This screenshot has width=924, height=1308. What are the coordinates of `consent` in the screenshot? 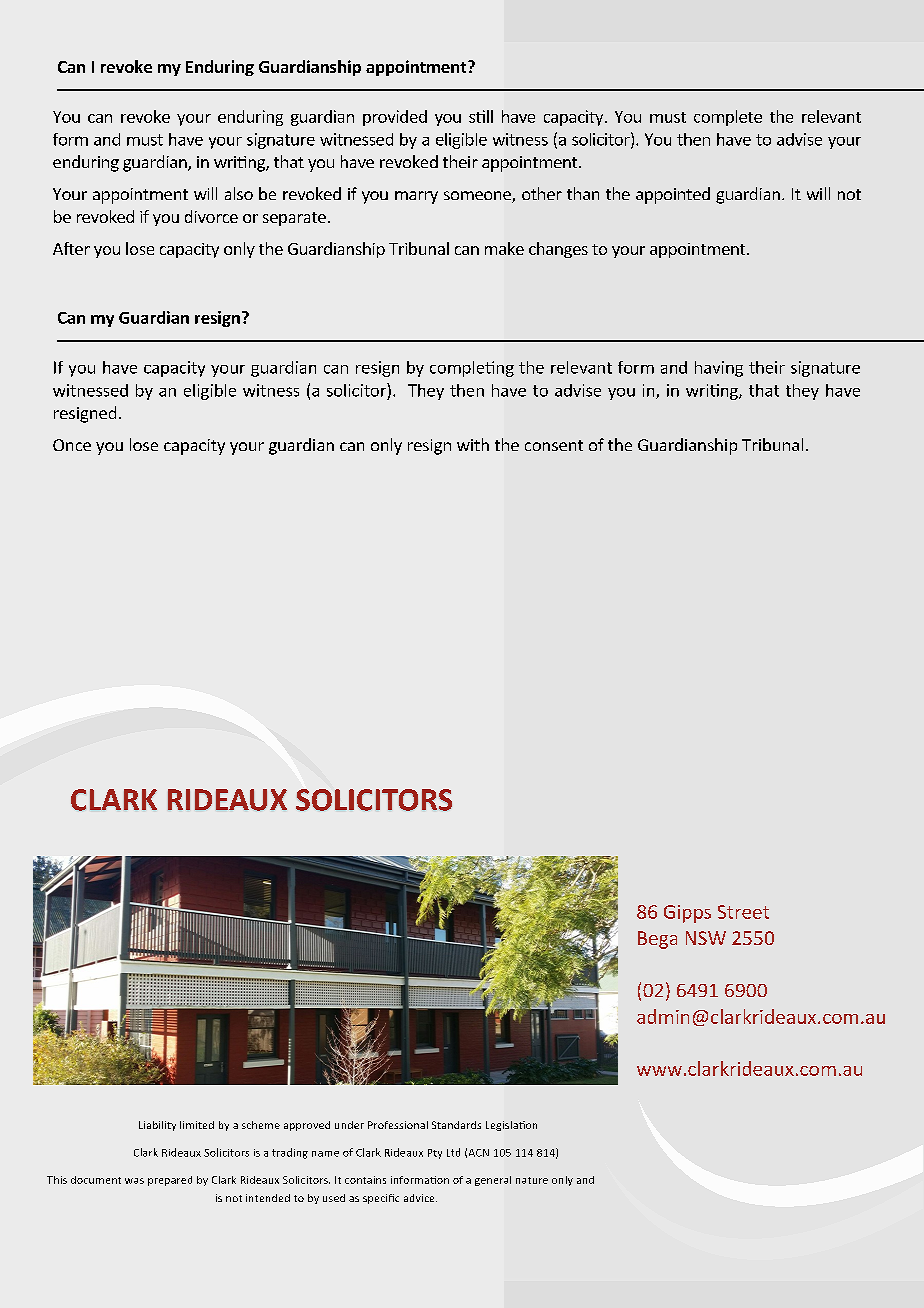 It's located at (554, 445).
